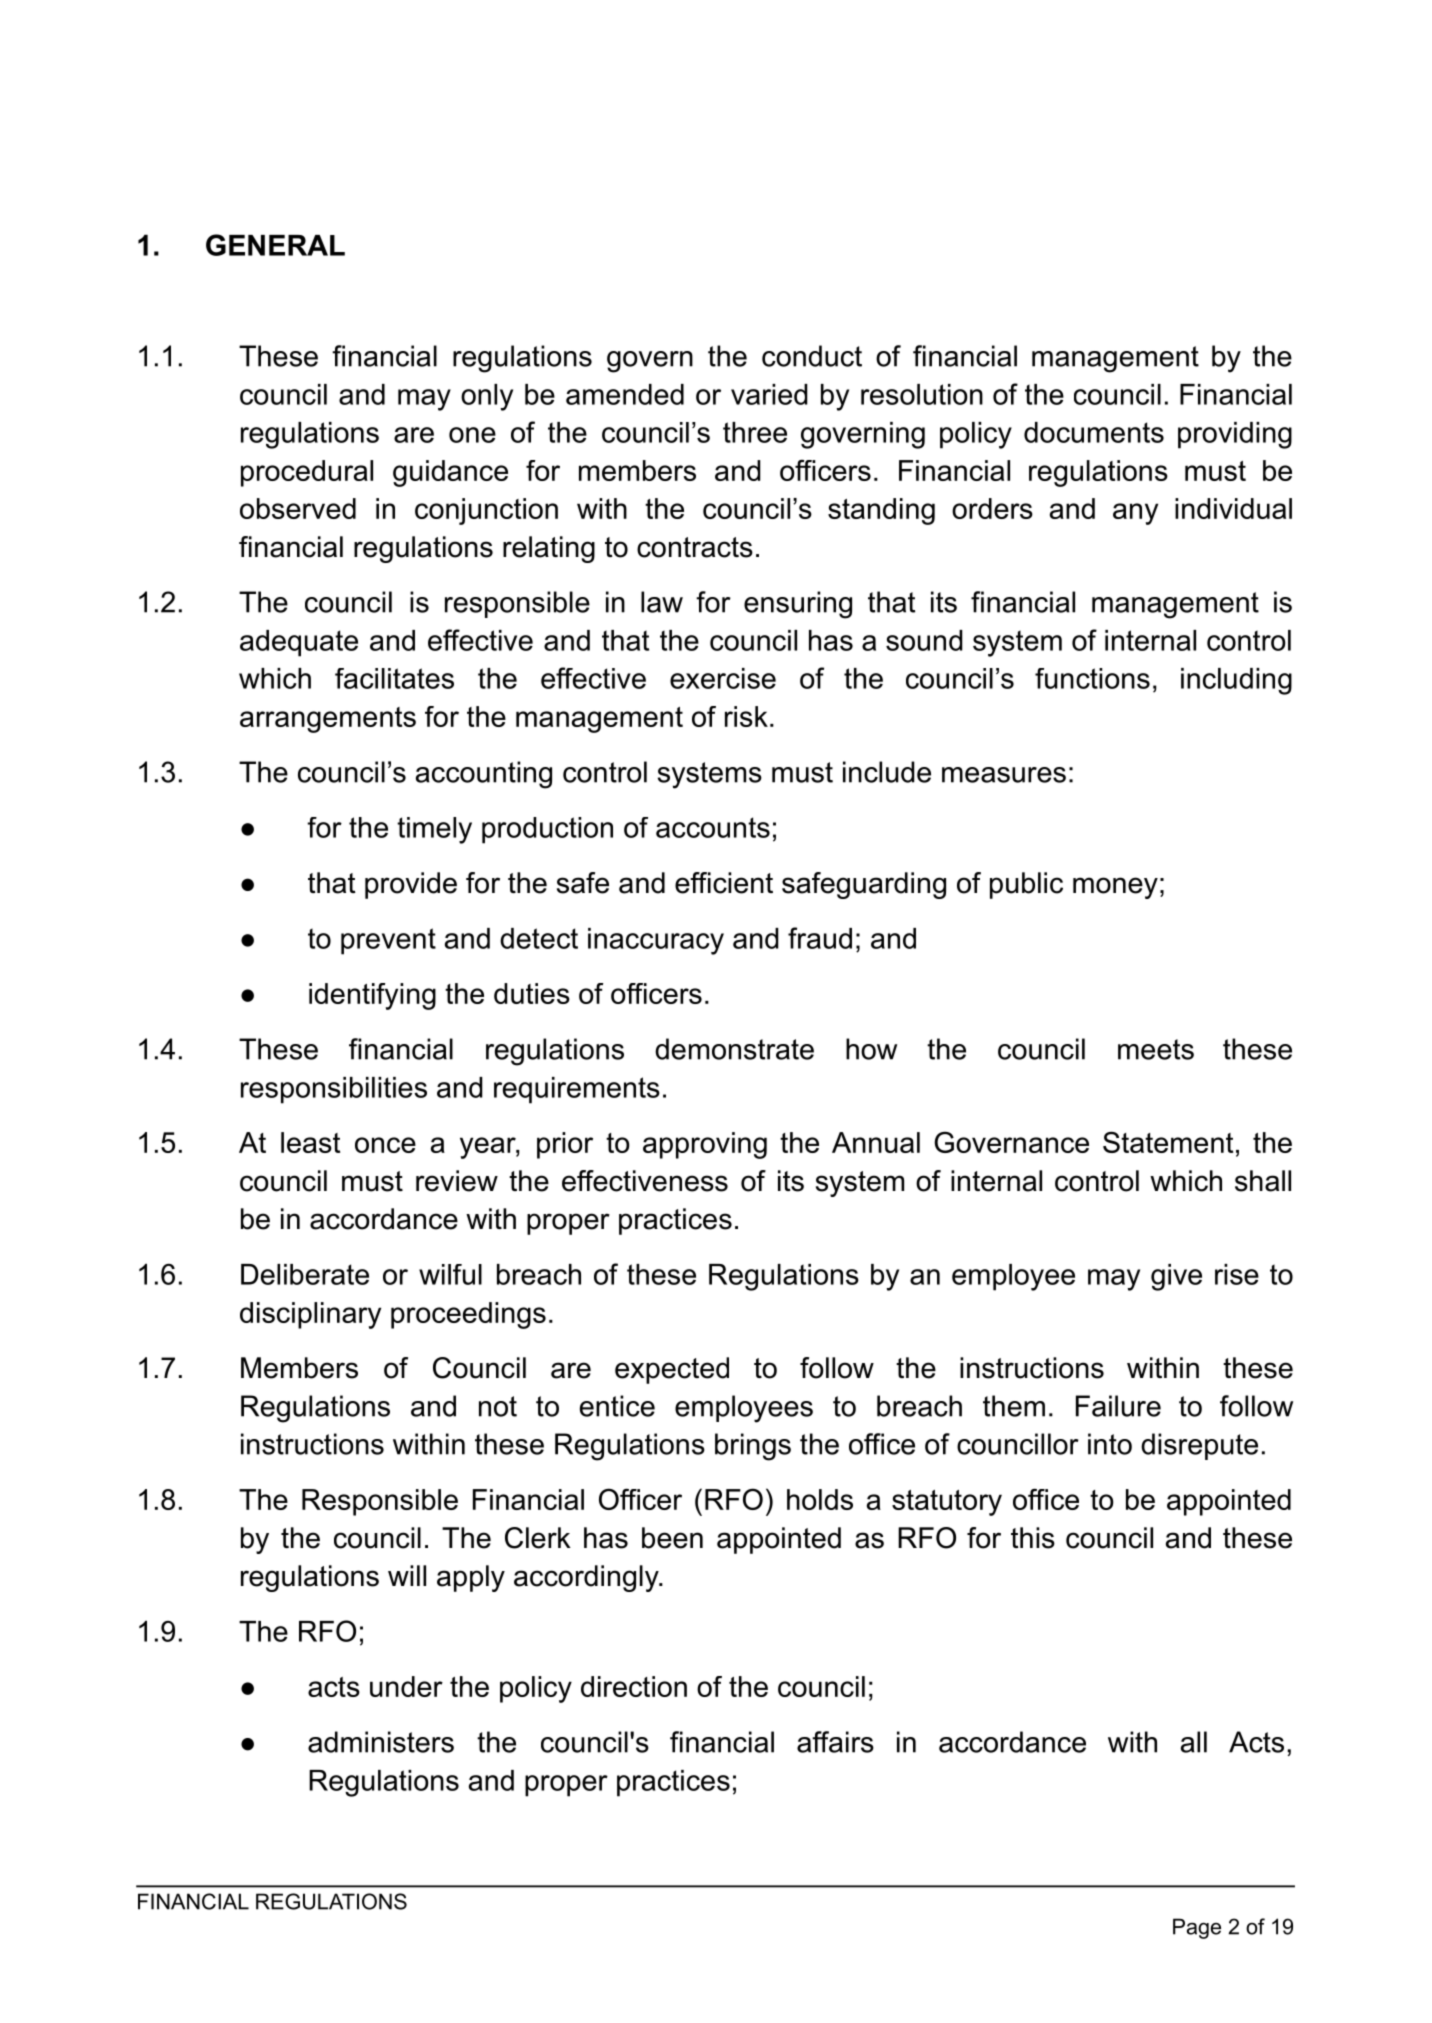 Image resolution: width=1432 pixels, height=2023 pixels. I want to click on administers, so click(381, 1742).
